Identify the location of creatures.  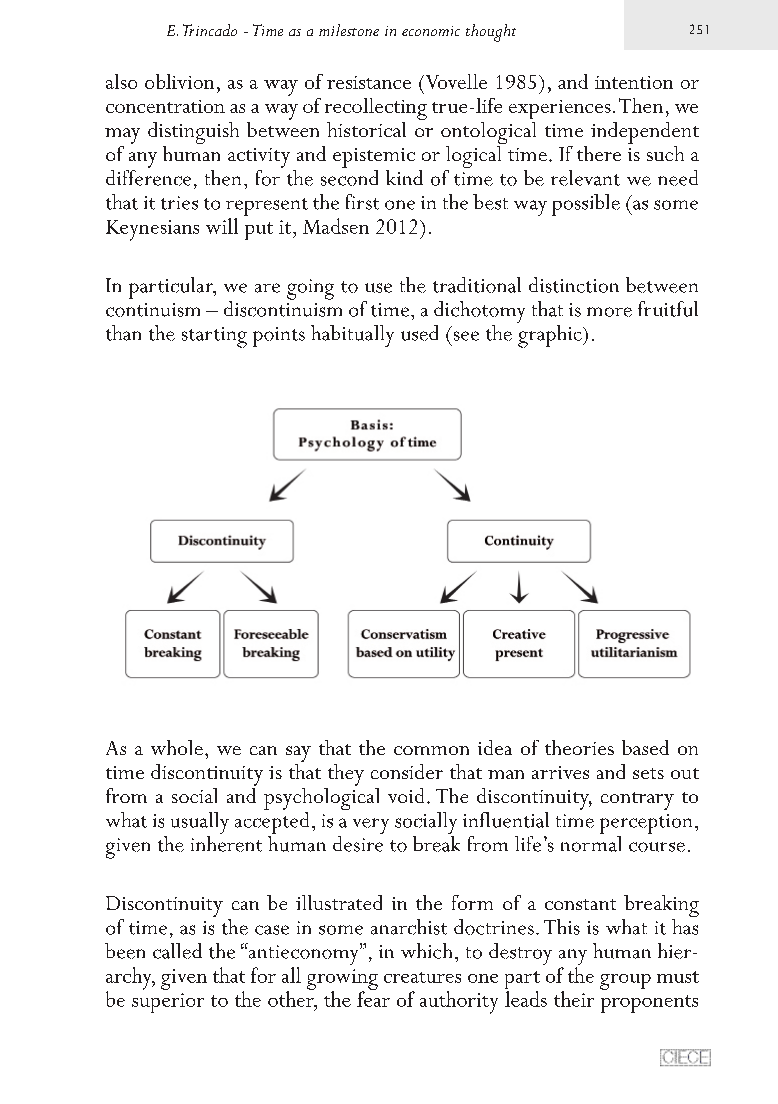
(422, 977).
